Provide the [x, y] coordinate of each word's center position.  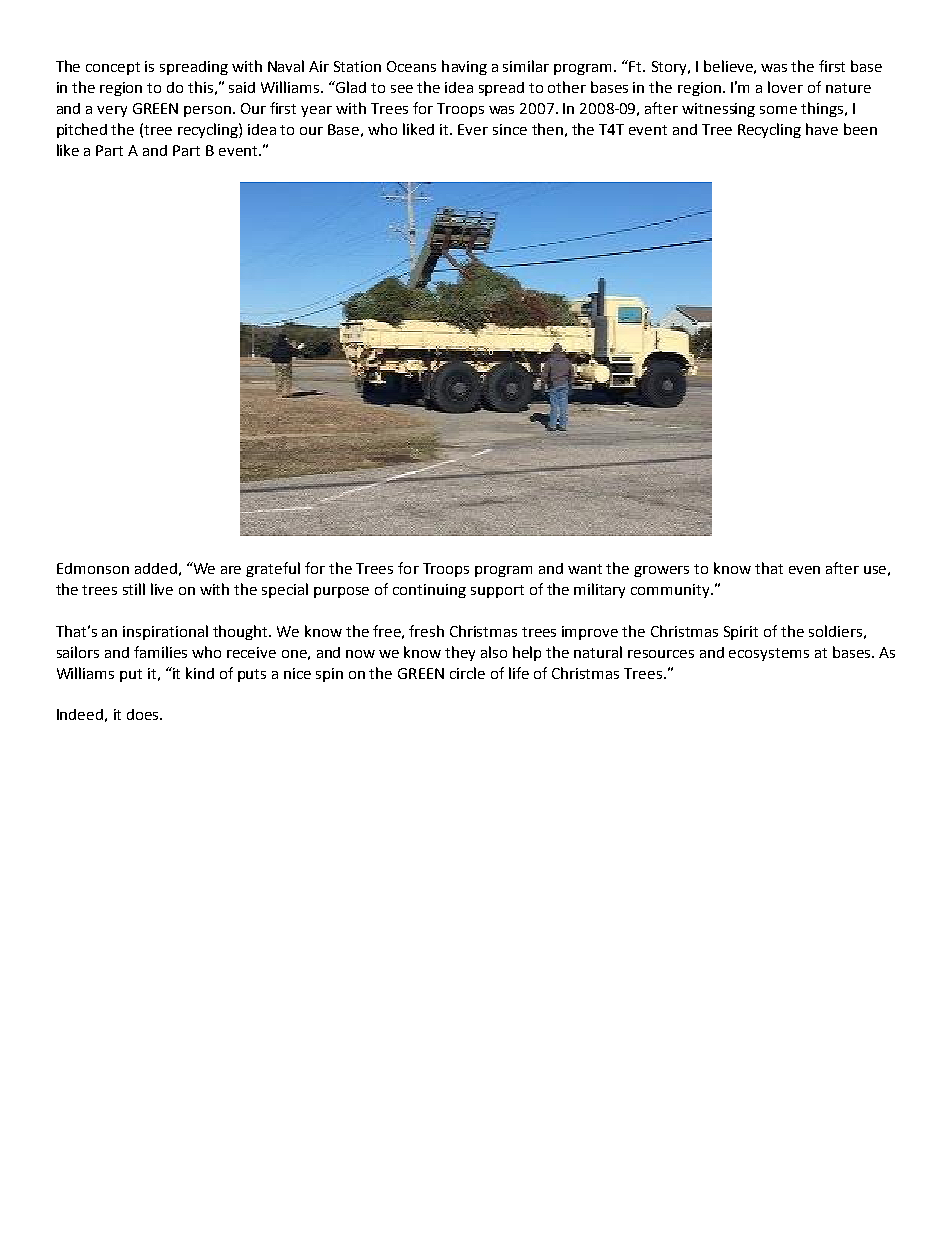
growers [661, 571]
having [464, 67]
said [242, 87]
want [585, 569]
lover [785, 87]
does [144, 714]
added [156, 568]
